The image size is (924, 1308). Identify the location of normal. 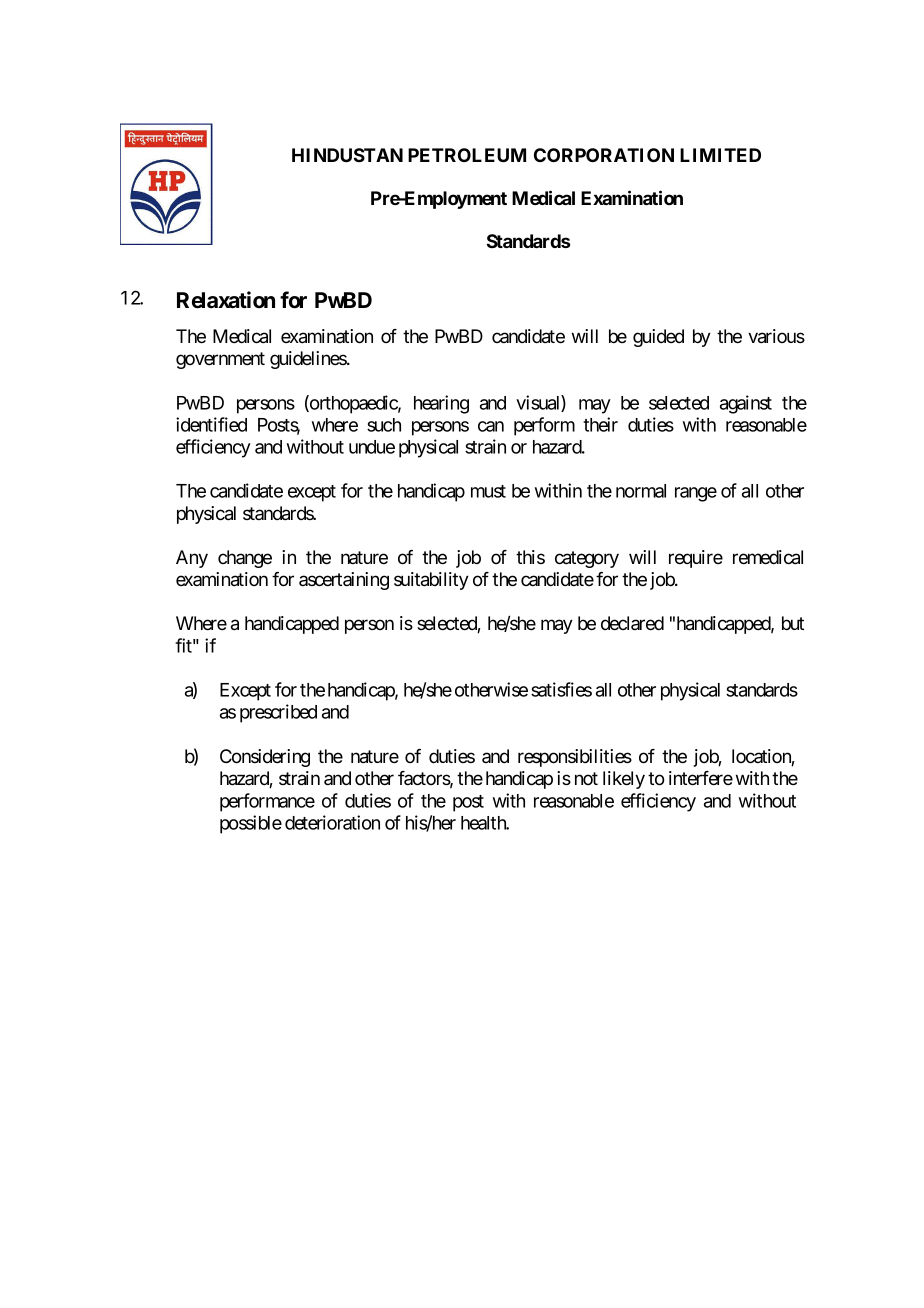
(641, 491).
